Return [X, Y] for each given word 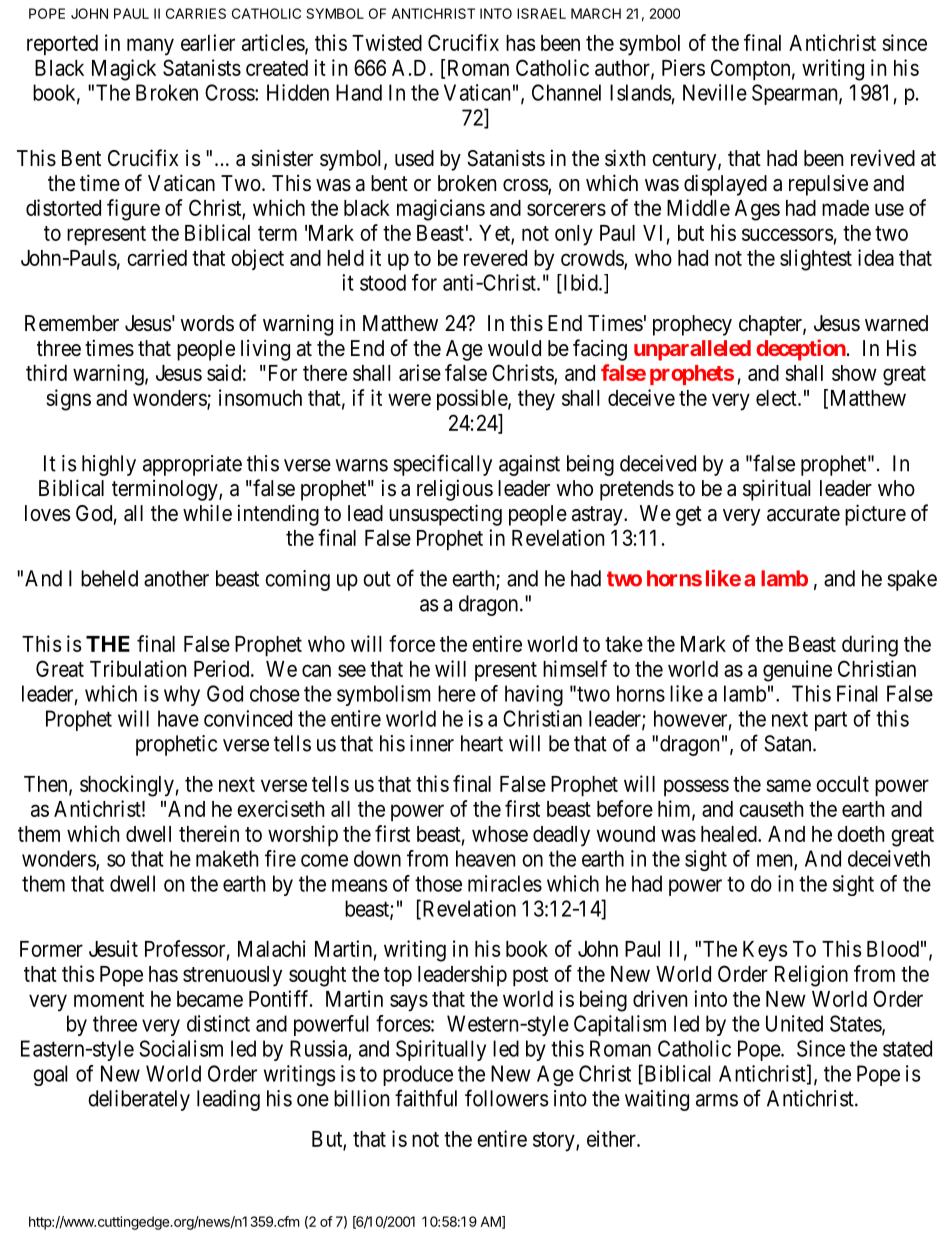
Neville [715, 92]
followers [506, 1098]
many [150, 47]
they [536, 400]
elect [777, 398]
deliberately [139, 1100]
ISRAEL [541, 13]
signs [68, 400]
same [788, 785]
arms [717, 1100]
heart [482, 743]
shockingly [127, 786]
